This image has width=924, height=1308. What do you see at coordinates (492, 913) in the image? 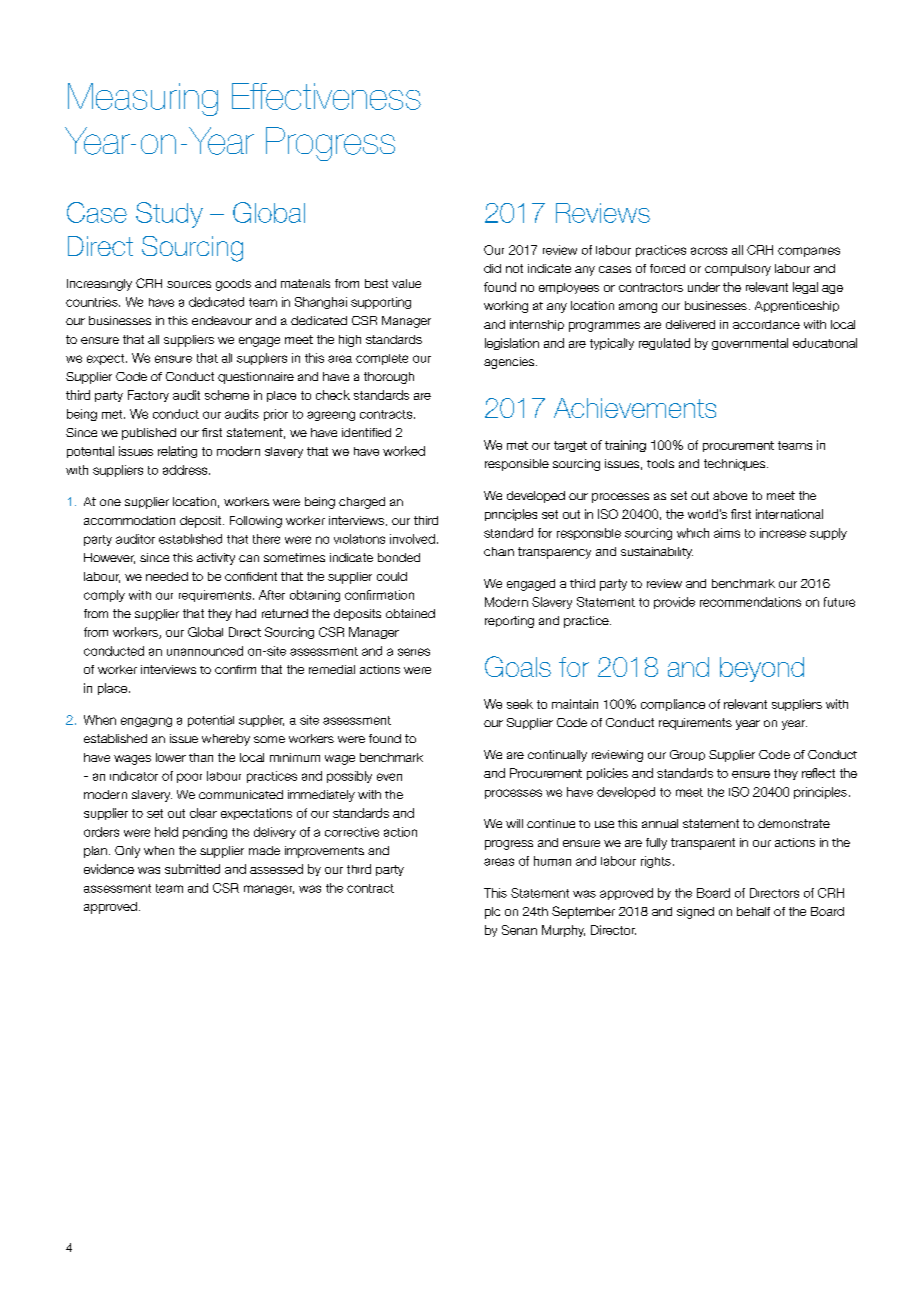
I see `plc` at bounding box center [492, 913].
